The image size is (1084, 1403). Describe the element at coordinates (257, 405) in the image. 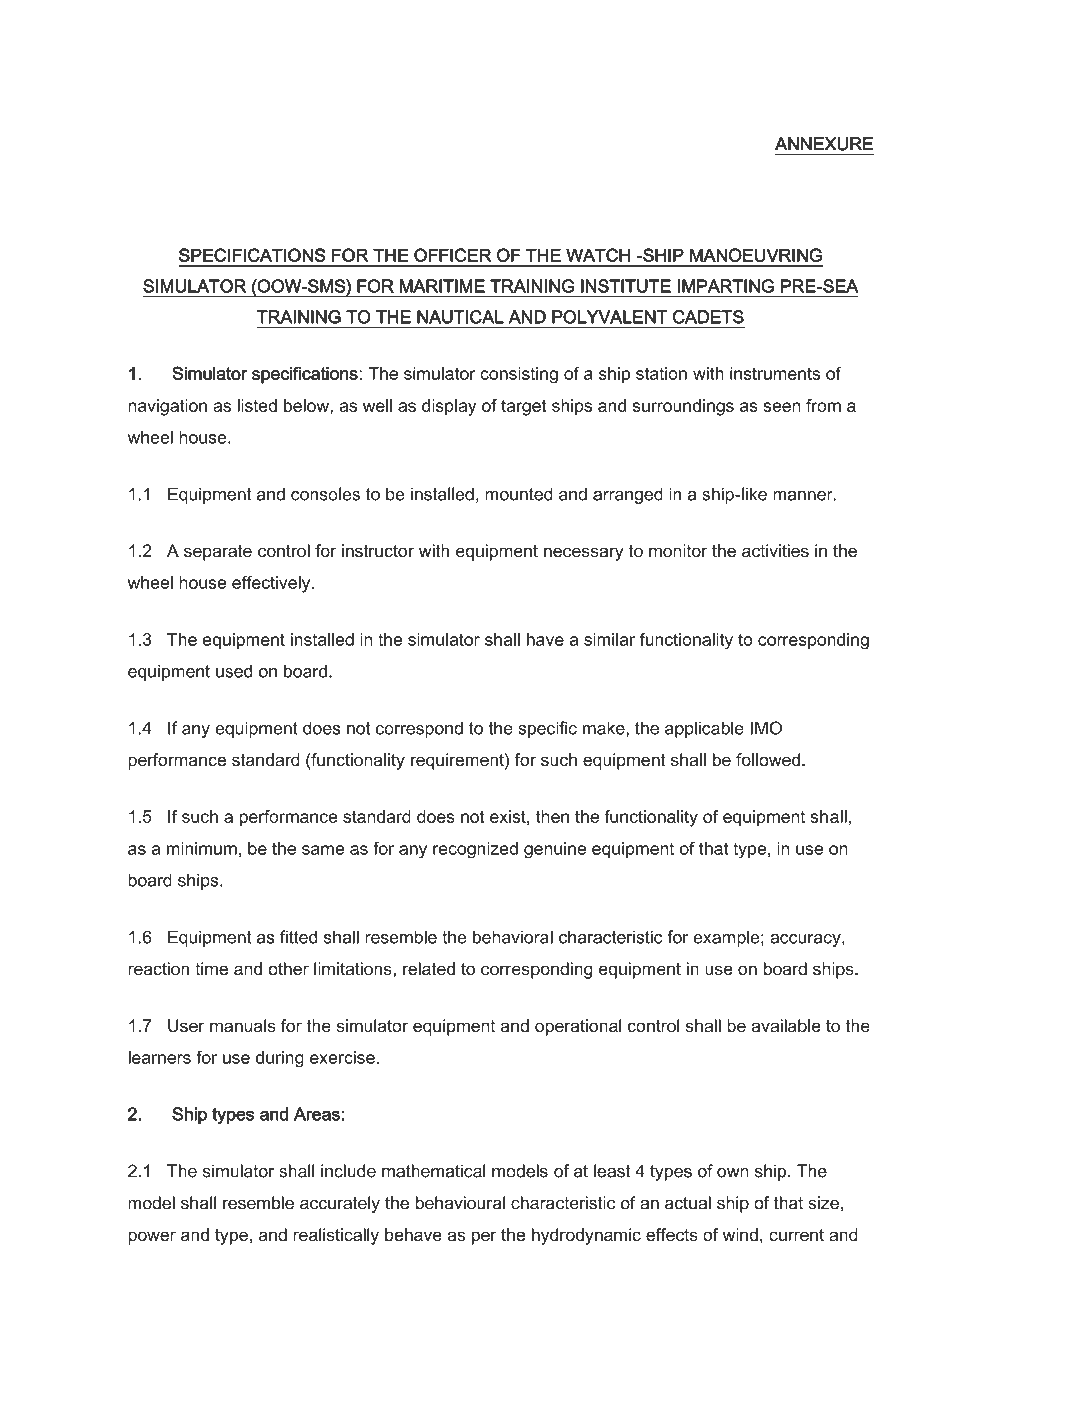

I see `listed` at that location.
